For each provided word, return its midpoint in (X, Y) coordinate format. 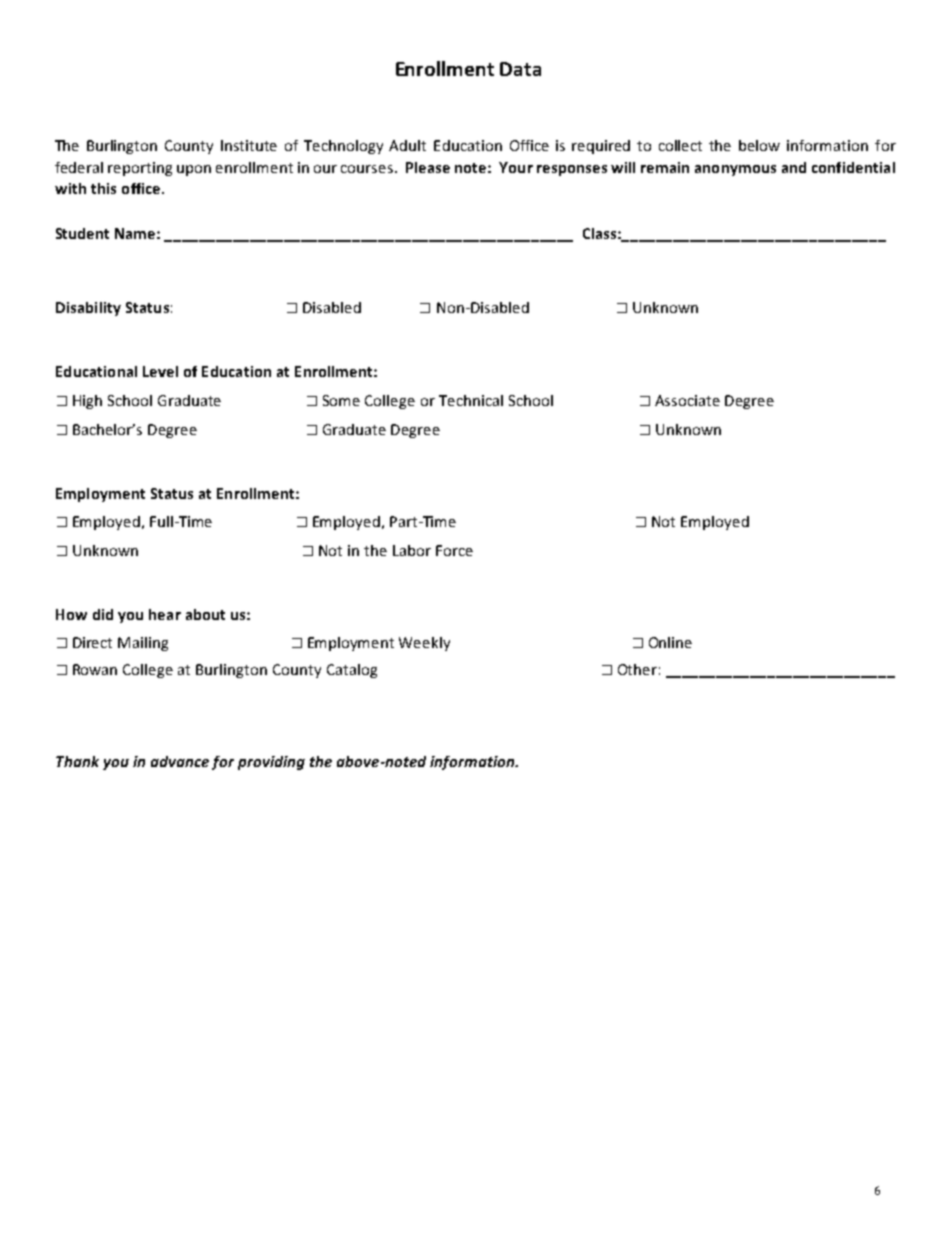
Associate (687, 400)
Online (670, 642)
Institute (249, 145)
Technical (471, 400)
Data (520, 69)
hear (165, 614)
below (759, 145)
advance (180, 761)
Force (454, 550)
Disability (88, 309)
